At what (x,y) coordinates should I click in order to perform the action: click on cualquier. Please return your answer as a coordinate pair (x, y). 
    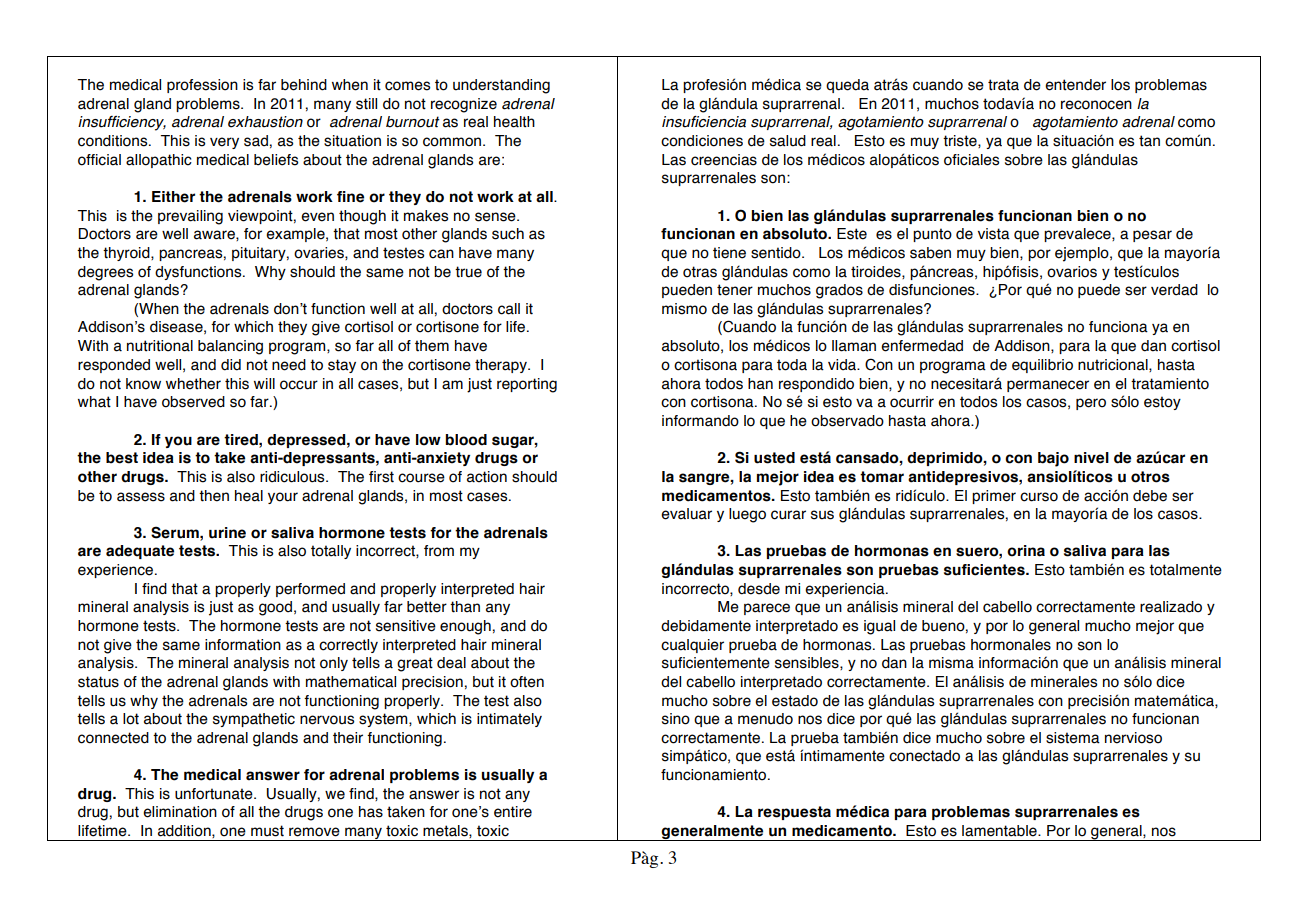
    Looking at the image, I should click on (692, 646).
